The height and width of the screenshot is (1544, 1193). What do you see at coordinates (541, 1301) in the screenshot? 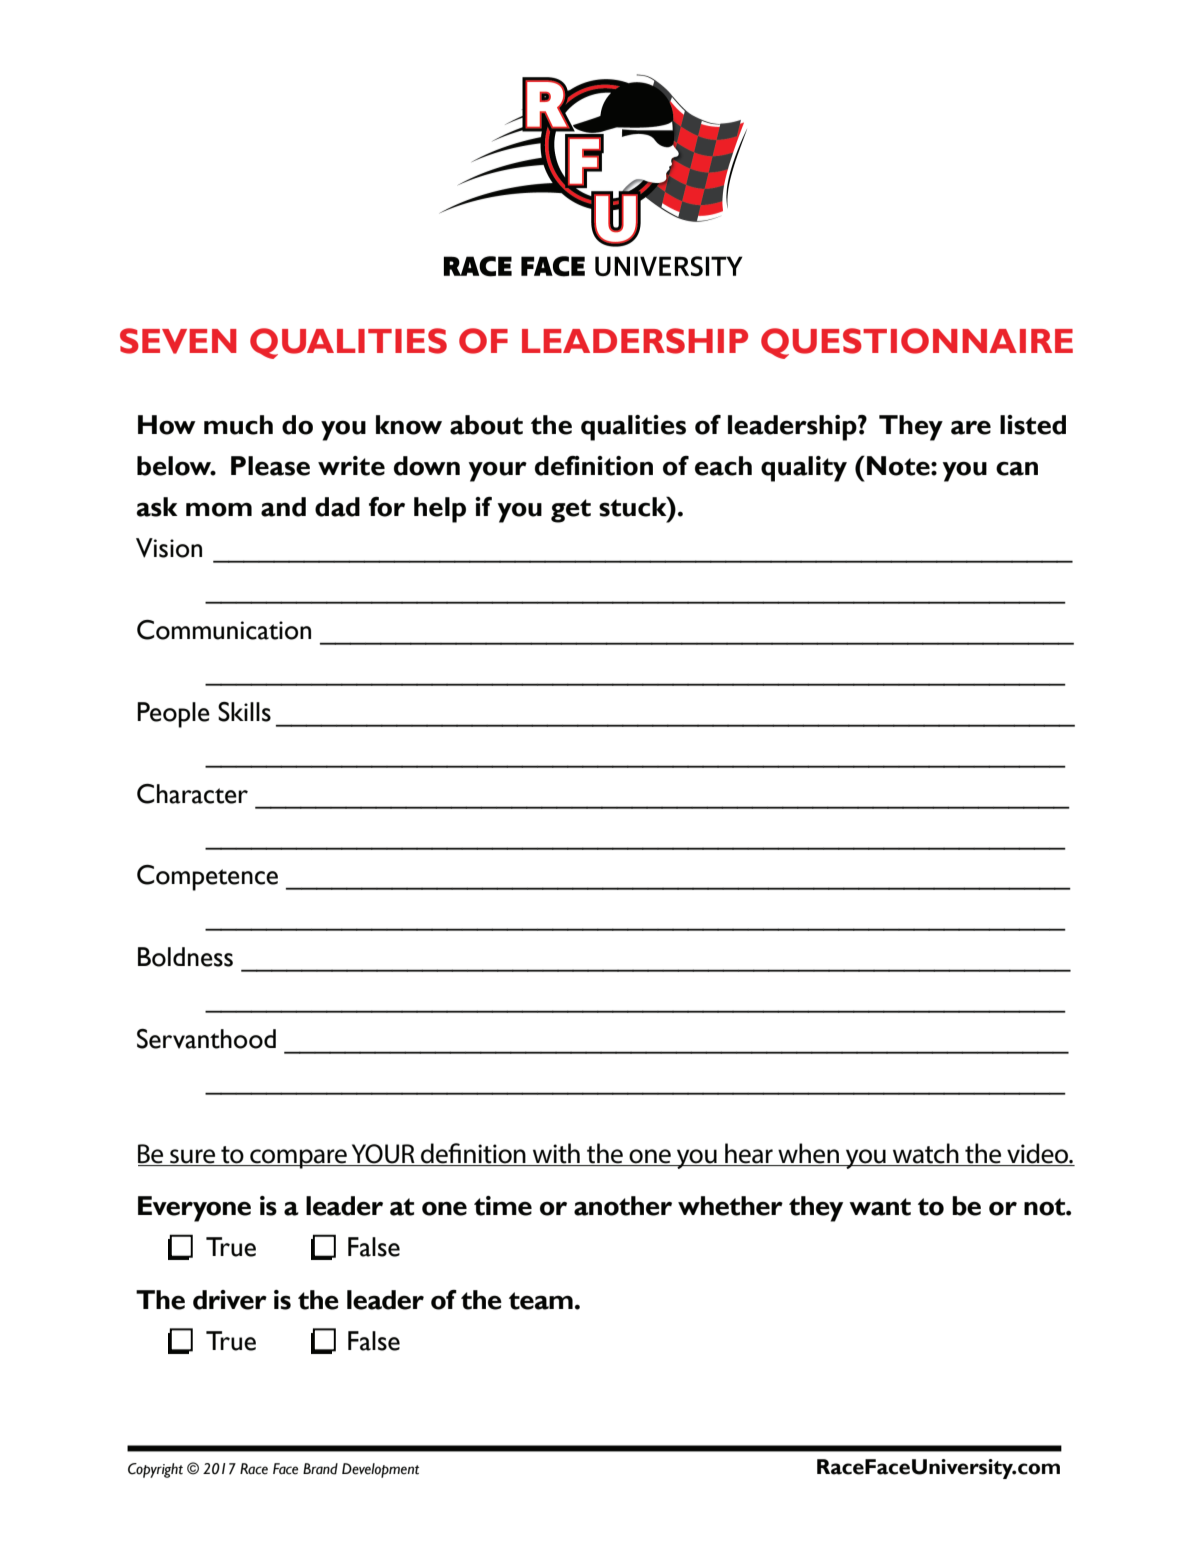
I see `team` at bounding box center [541, 1301].
